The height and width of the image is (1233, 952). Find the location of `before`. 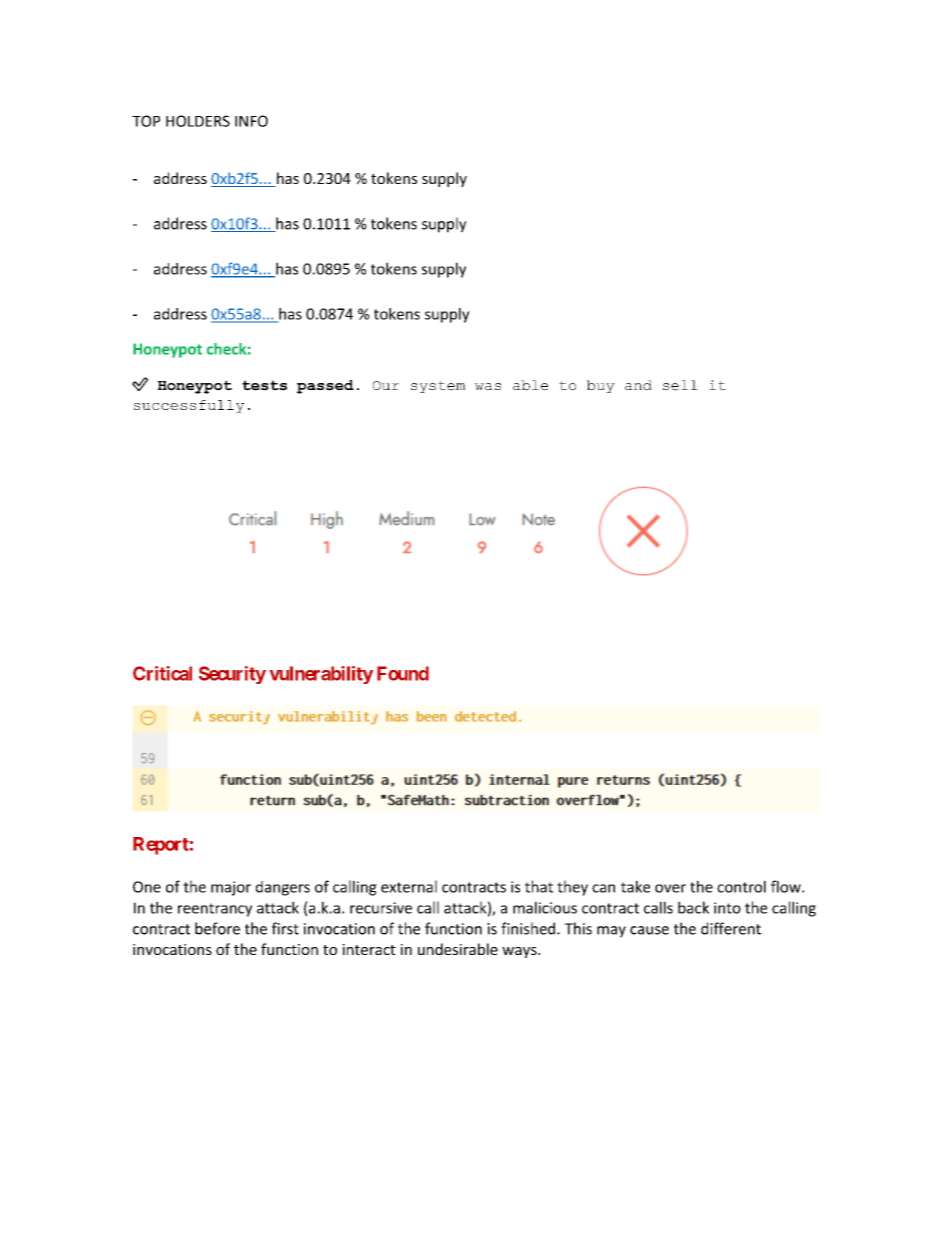

before is located at coordinates (217, 928).
